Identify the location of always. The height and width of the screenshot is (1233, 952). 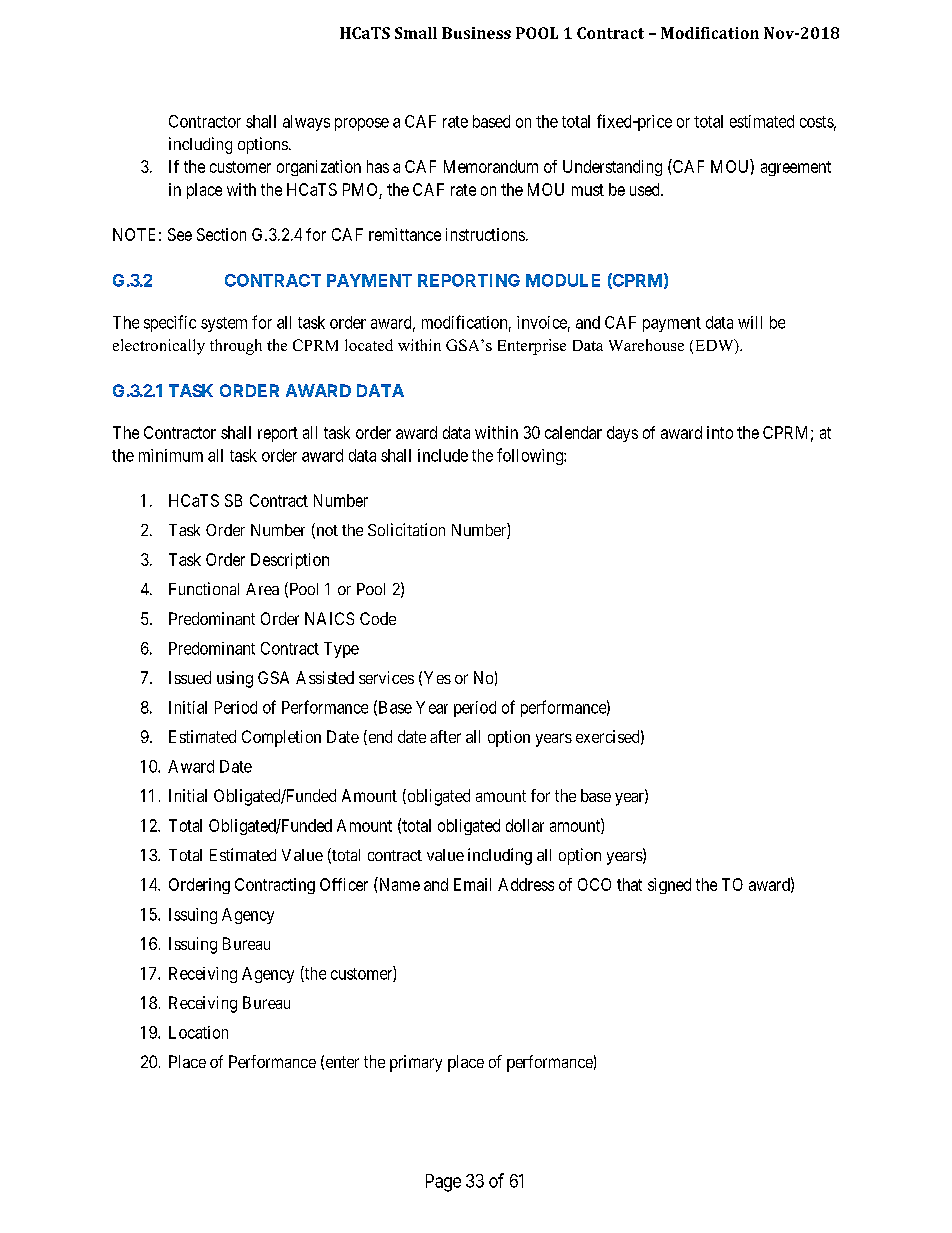
(306, 123).
